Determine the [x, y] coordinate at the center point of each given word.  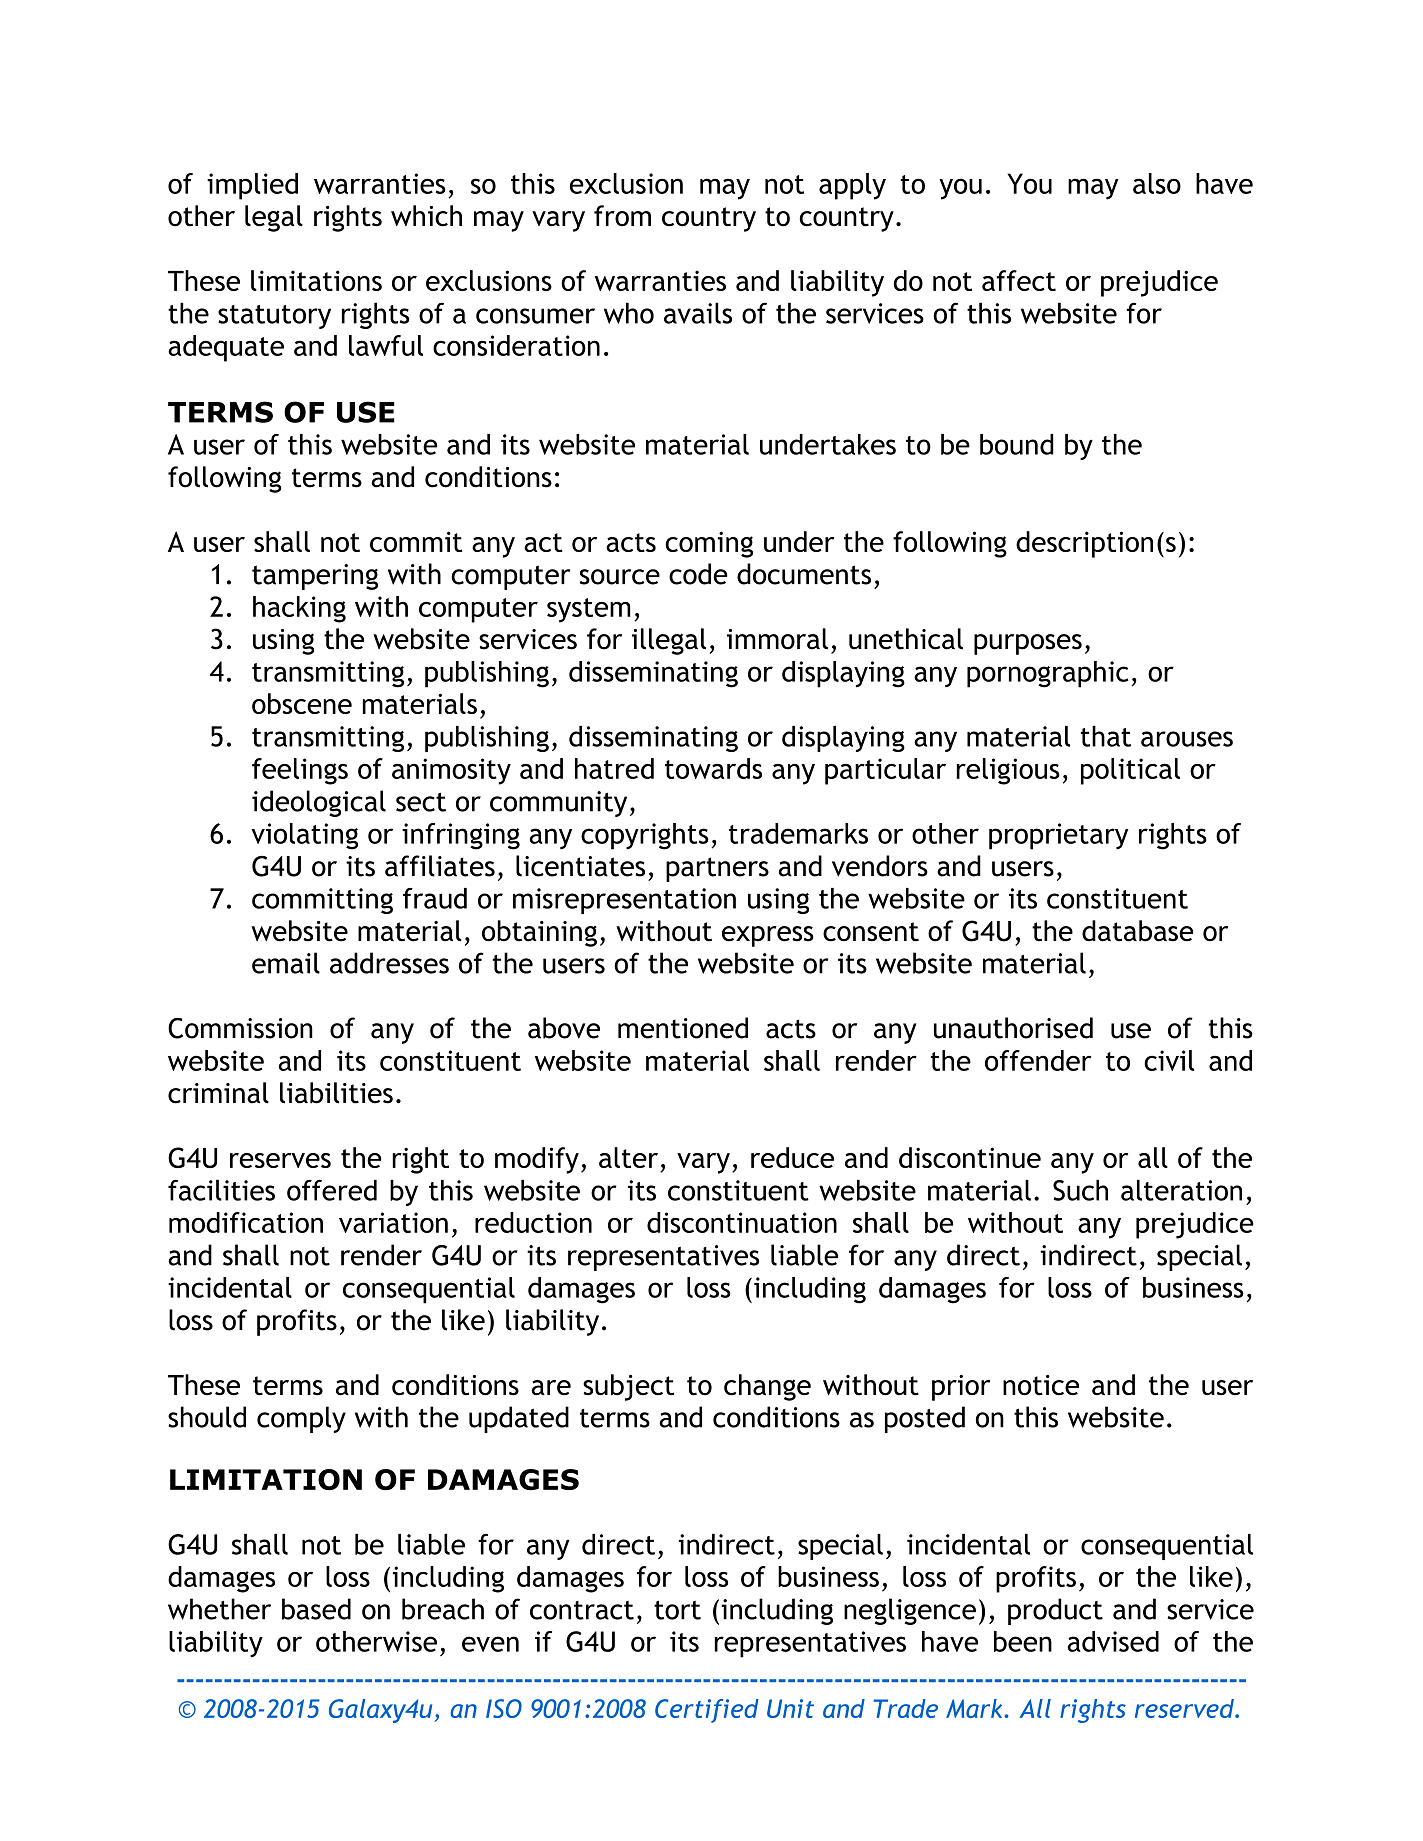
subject [628, 1387]
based [316, 1609]
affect [1019, 280]
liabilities [336, 1093]
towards [713, 768]
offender [1038, 1060]
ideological [319, 803]
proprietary [1058, 836]
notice [1041, 1385]
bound [1017, 444]
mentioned [683, 1028]
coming [709, 544]
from [622, 216]
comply [301, 1419]
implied [252, 186]
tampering [315, 577]
